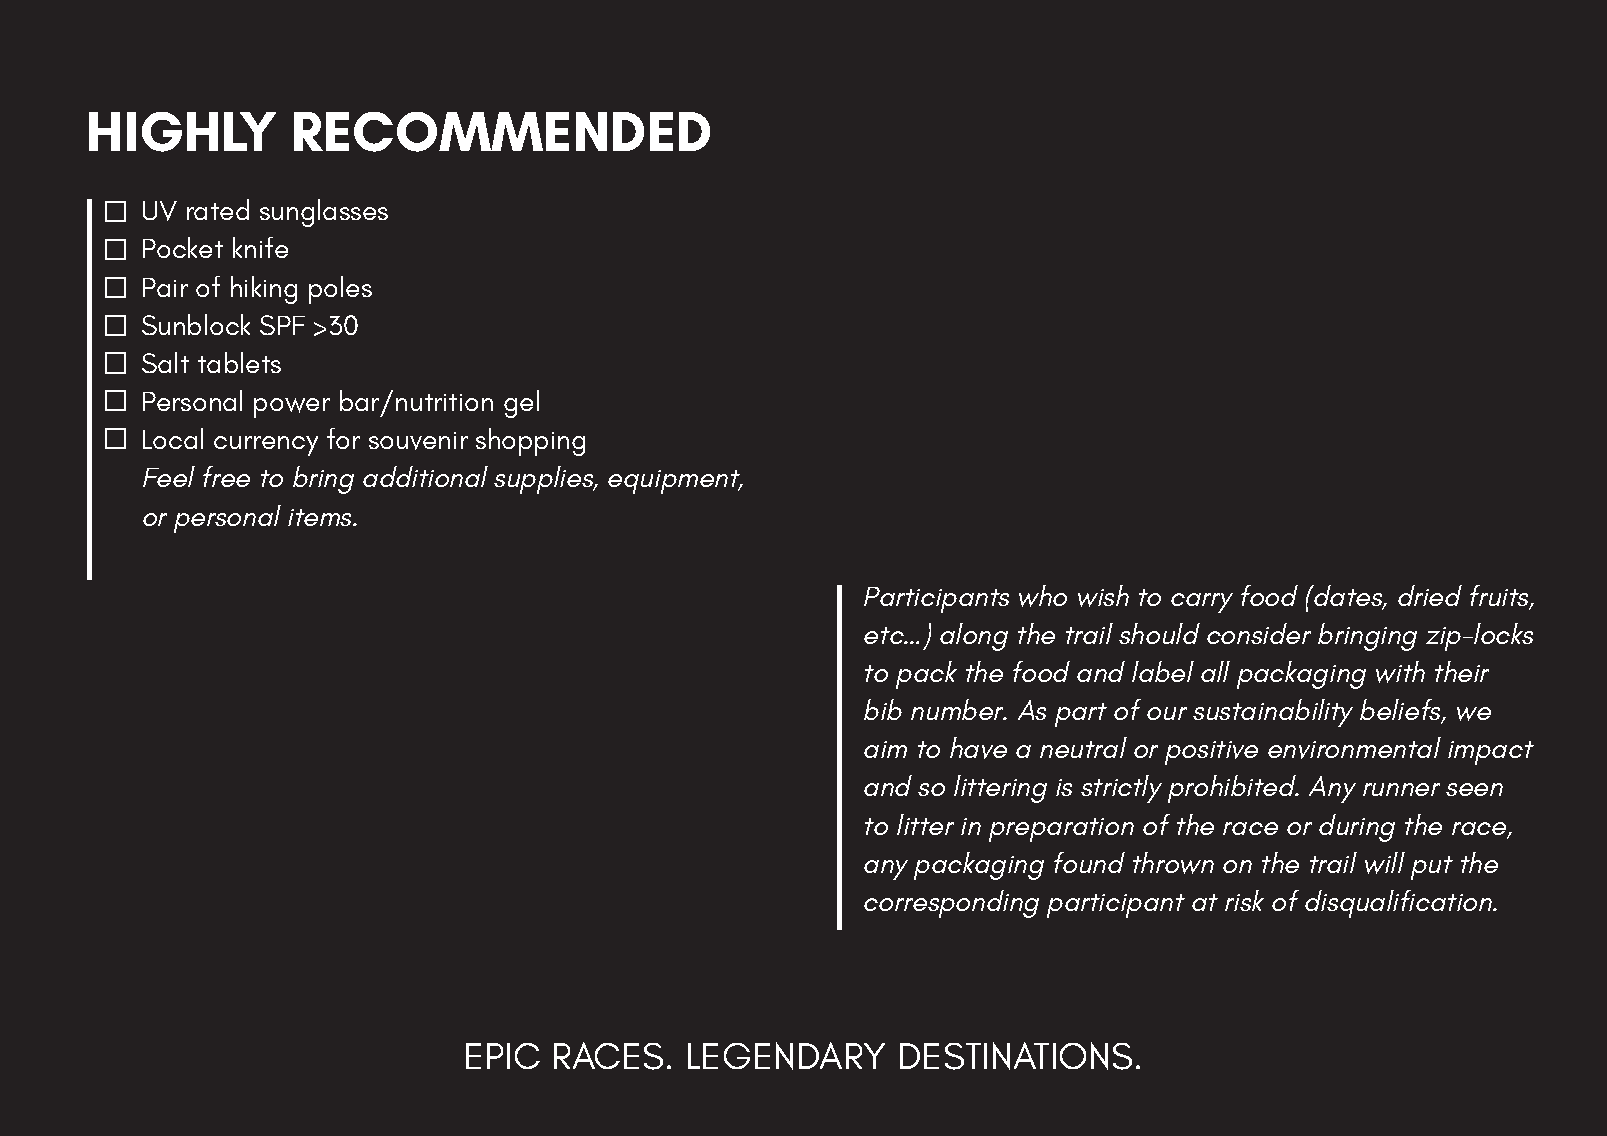 Image resolution: width=1607 pixels, height=1136 pixels. Describe the element at coordinates (343, 438) in the screenshot. I see `for` at that location.
